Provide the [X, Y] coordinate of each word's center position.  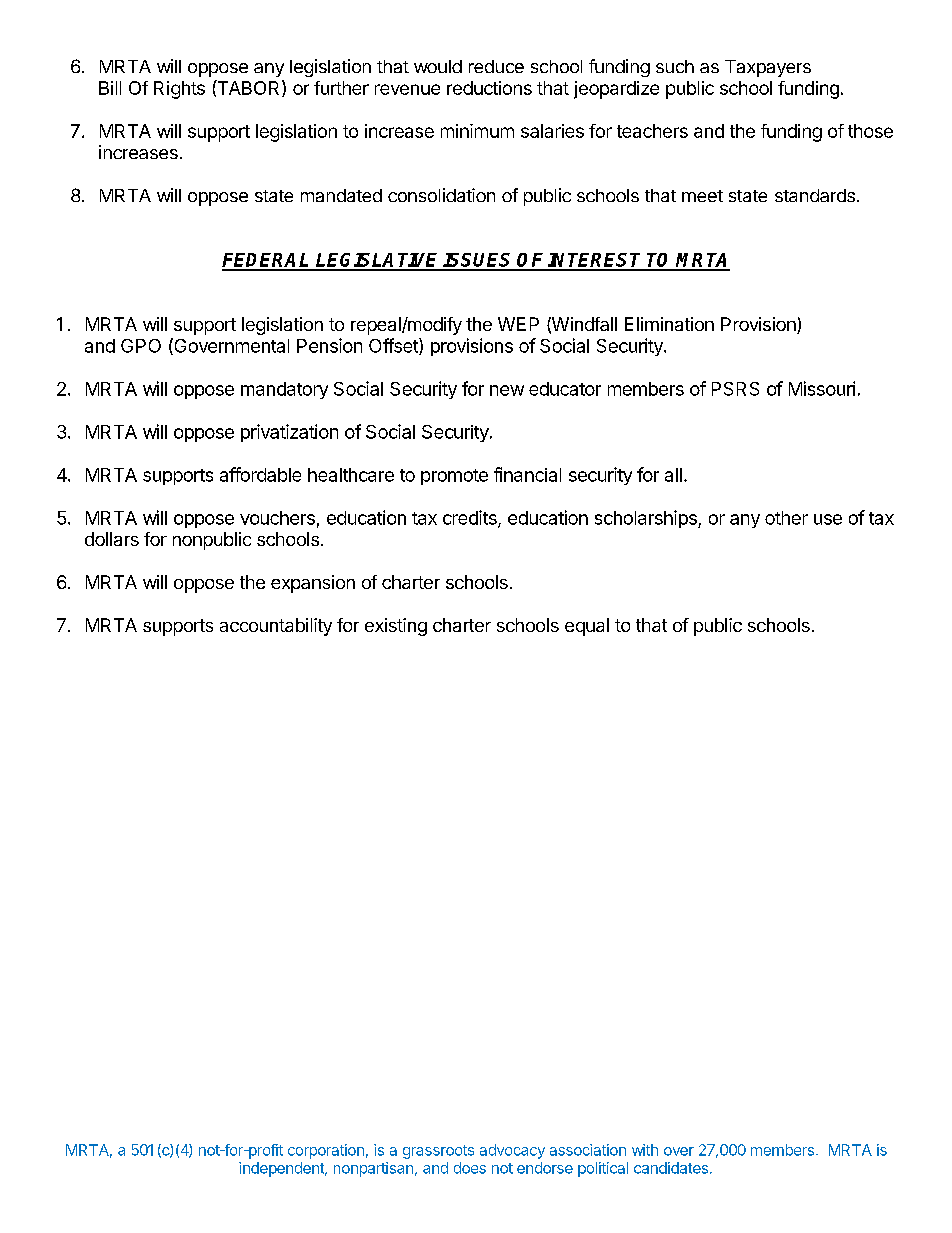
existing [396, 627]
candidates [671, 1168]
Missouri [822, 388]
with [645, 1150]
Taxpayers [768, 68]
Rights [179, 90]
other [786, 518]
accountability [276, 627]
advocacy [512, 1151]
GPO [141, 346]
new [507, 390]
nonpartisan [373, 1169]
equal [587, 627]
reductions [489, 88]
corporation [326, 1151]
